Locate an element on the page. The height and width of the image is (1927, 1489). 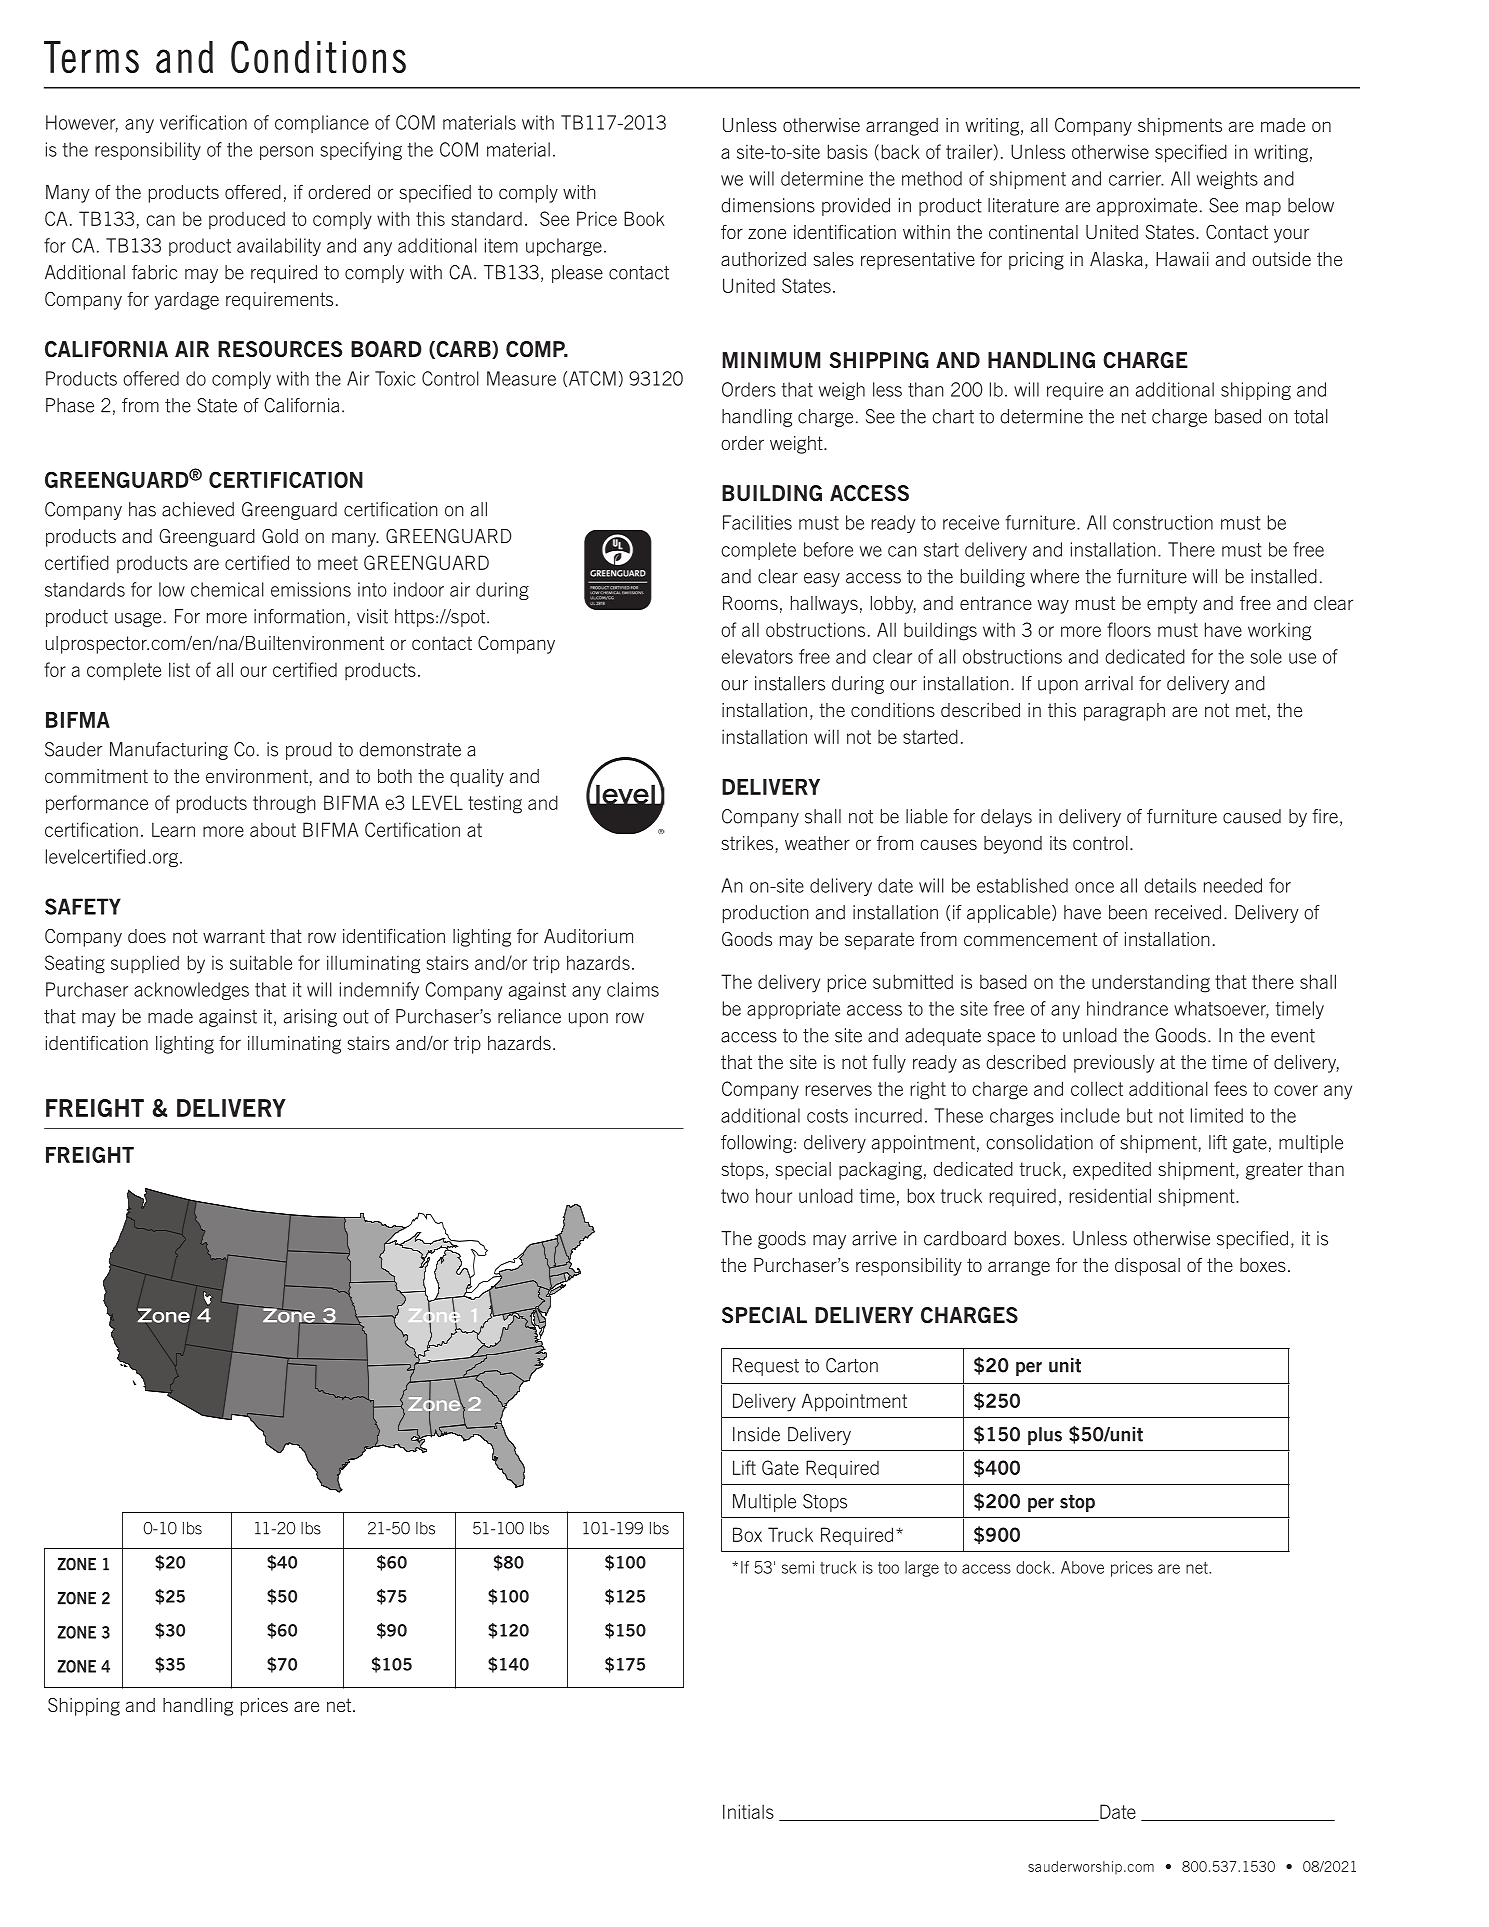
dimensions is located at coordinates (768, 205).
